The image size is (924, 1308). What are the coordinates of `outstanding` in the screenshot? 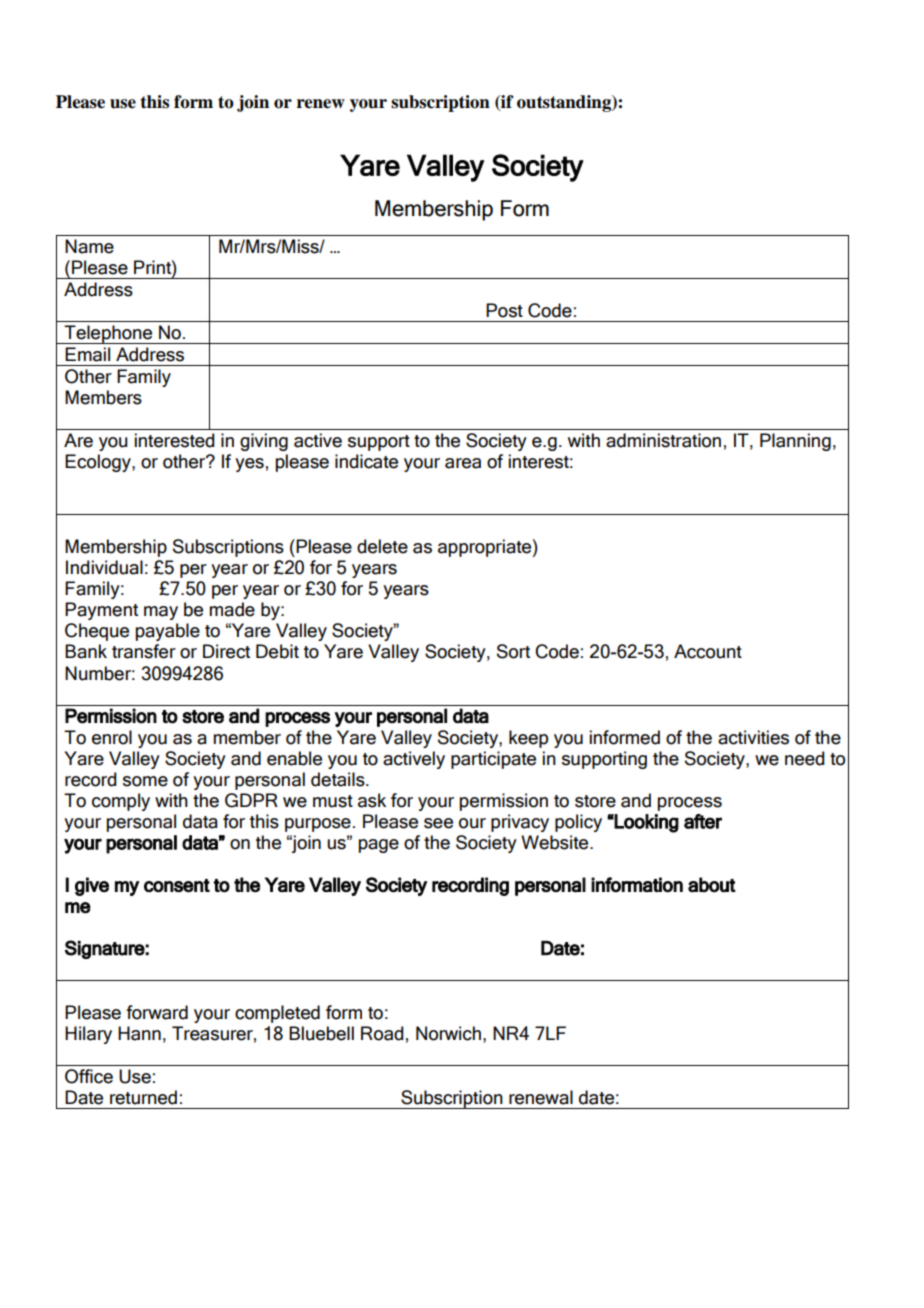 It's located at (565, 103).
